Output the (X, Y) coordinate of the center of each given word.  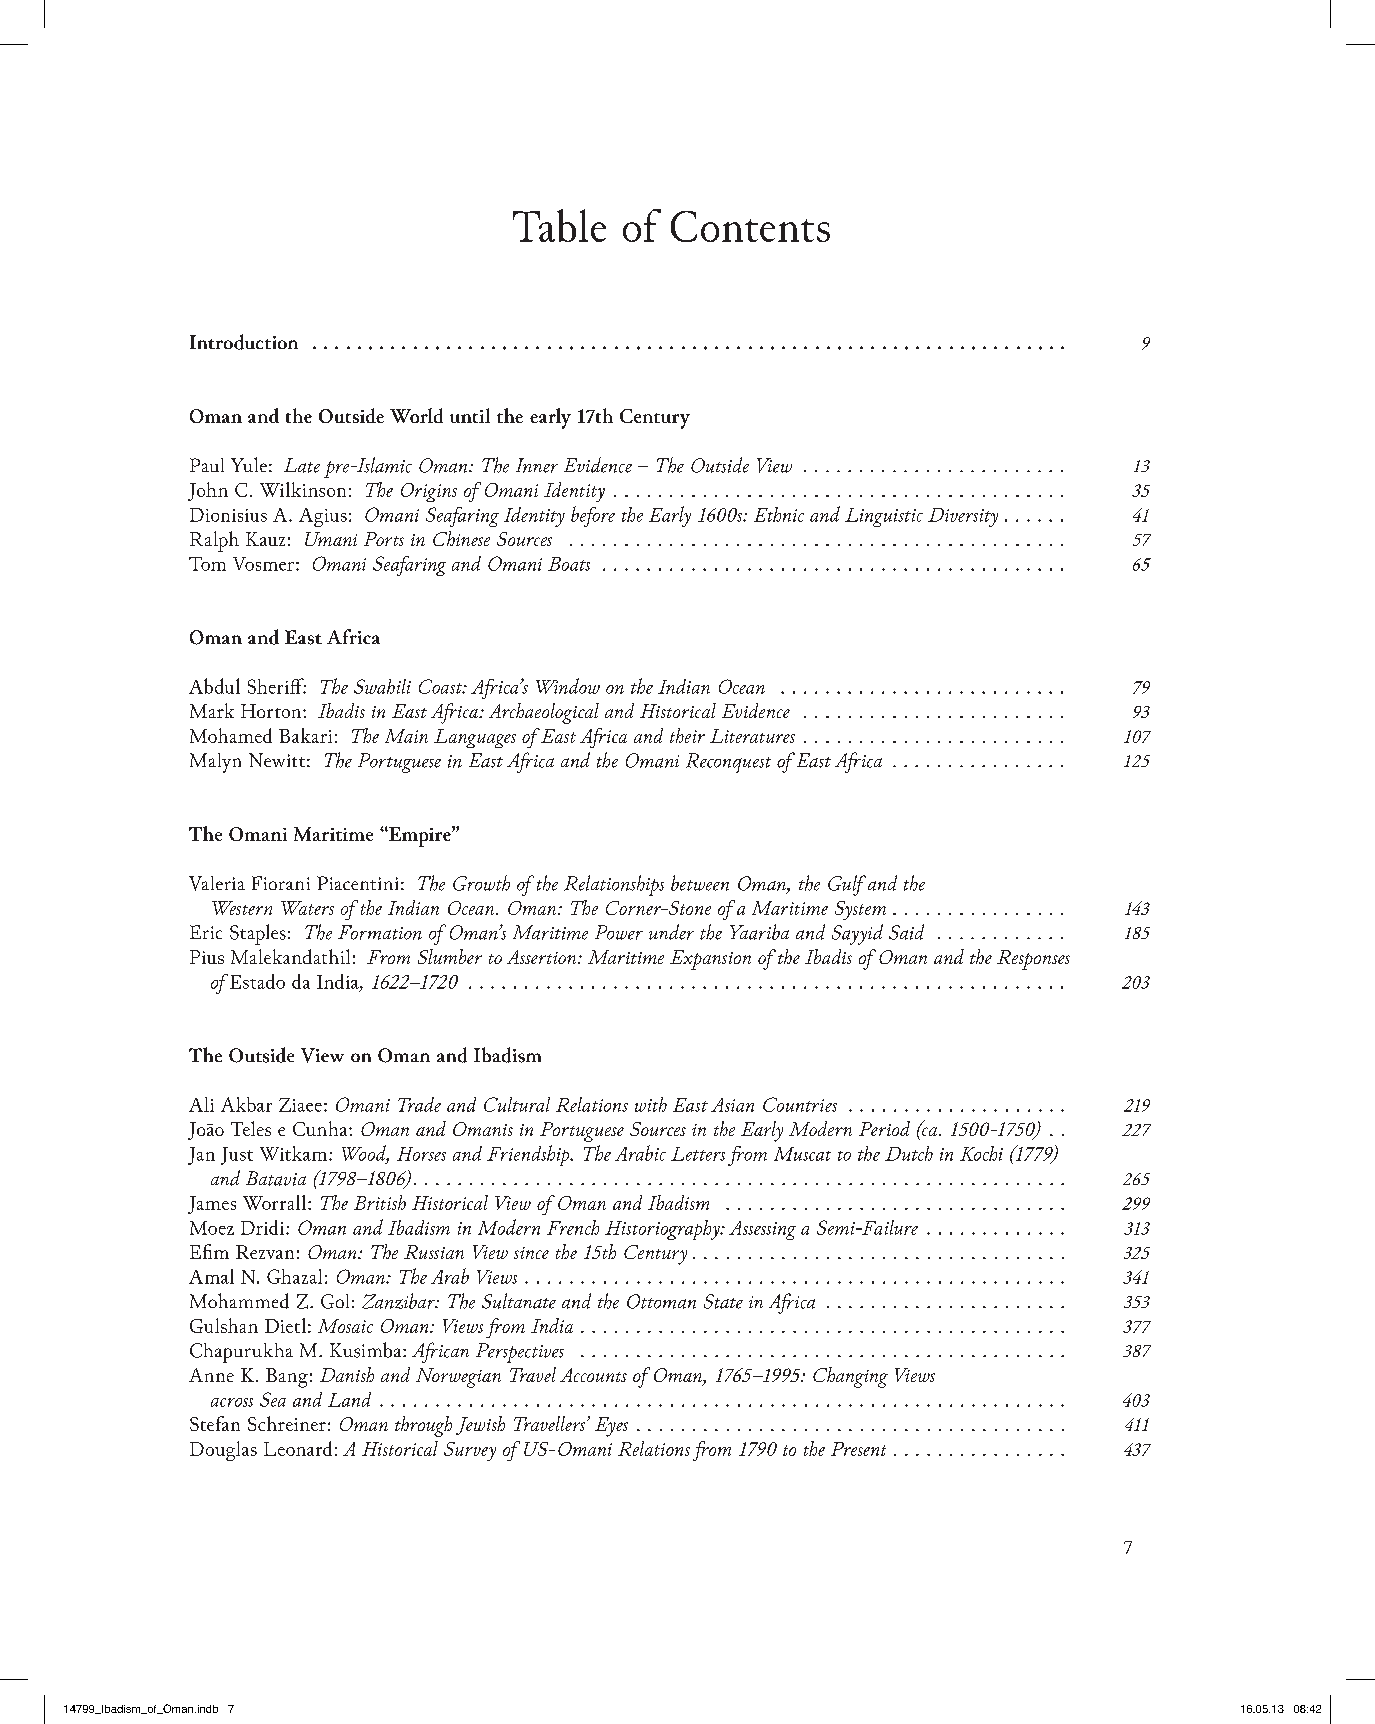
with (651, 1104)
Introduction (244, 342)
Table (559, 225)
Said (906, 932)
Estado (257, 981)
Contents (750, 226)
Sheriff (277, 686)
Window (568, 686)
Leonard (298, 1448)
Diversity (963, 517)
